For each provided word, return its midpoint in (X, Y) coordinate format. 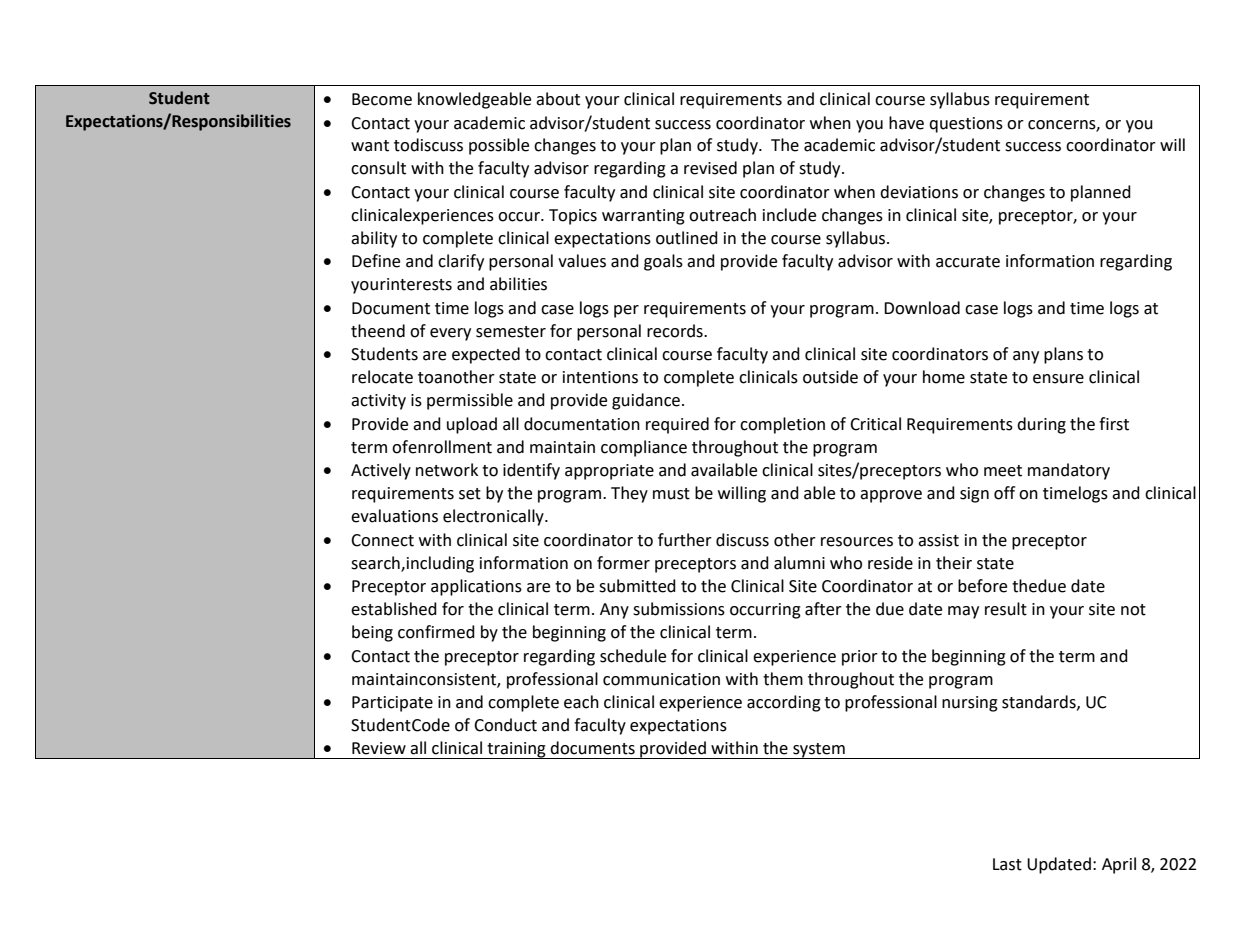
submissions (679, 609)
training (516, 750)
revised (710, 168)
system (819, 751)
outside (830, 377)
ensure (1058, 379)
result (1006, 609)
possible (499, 146)
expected (486, 355)
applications (476, 587)
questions (966, 125)
